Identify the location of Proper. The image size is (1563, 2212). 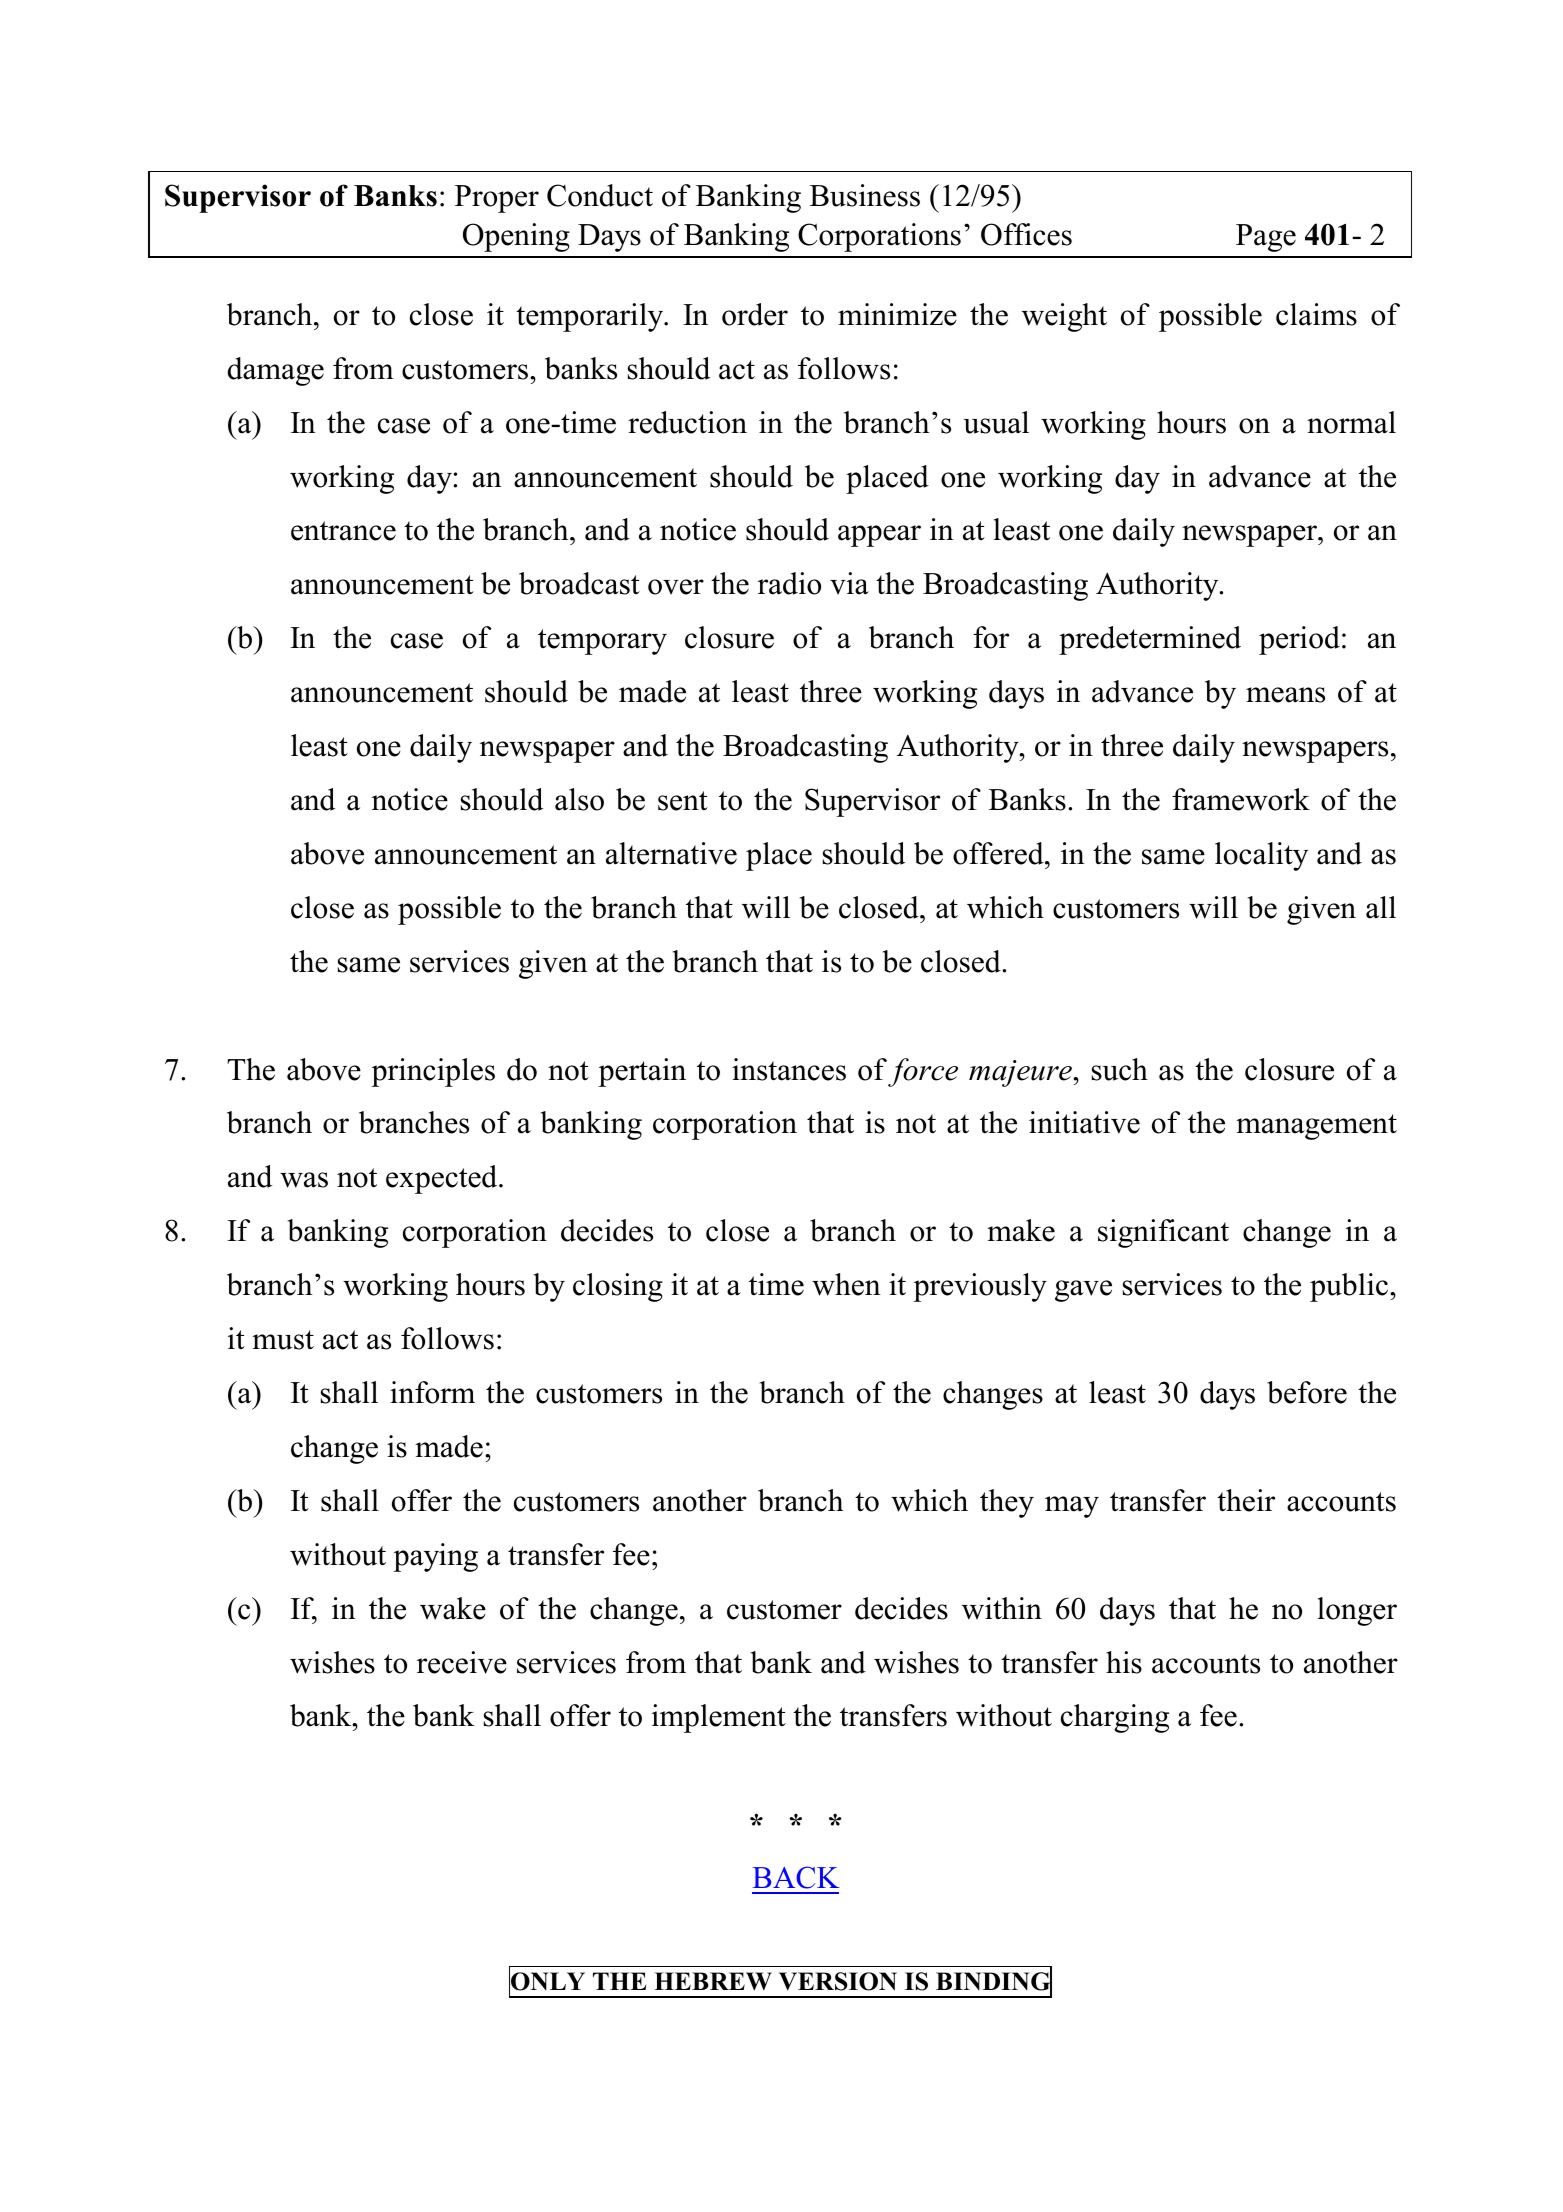
(497, 199).
